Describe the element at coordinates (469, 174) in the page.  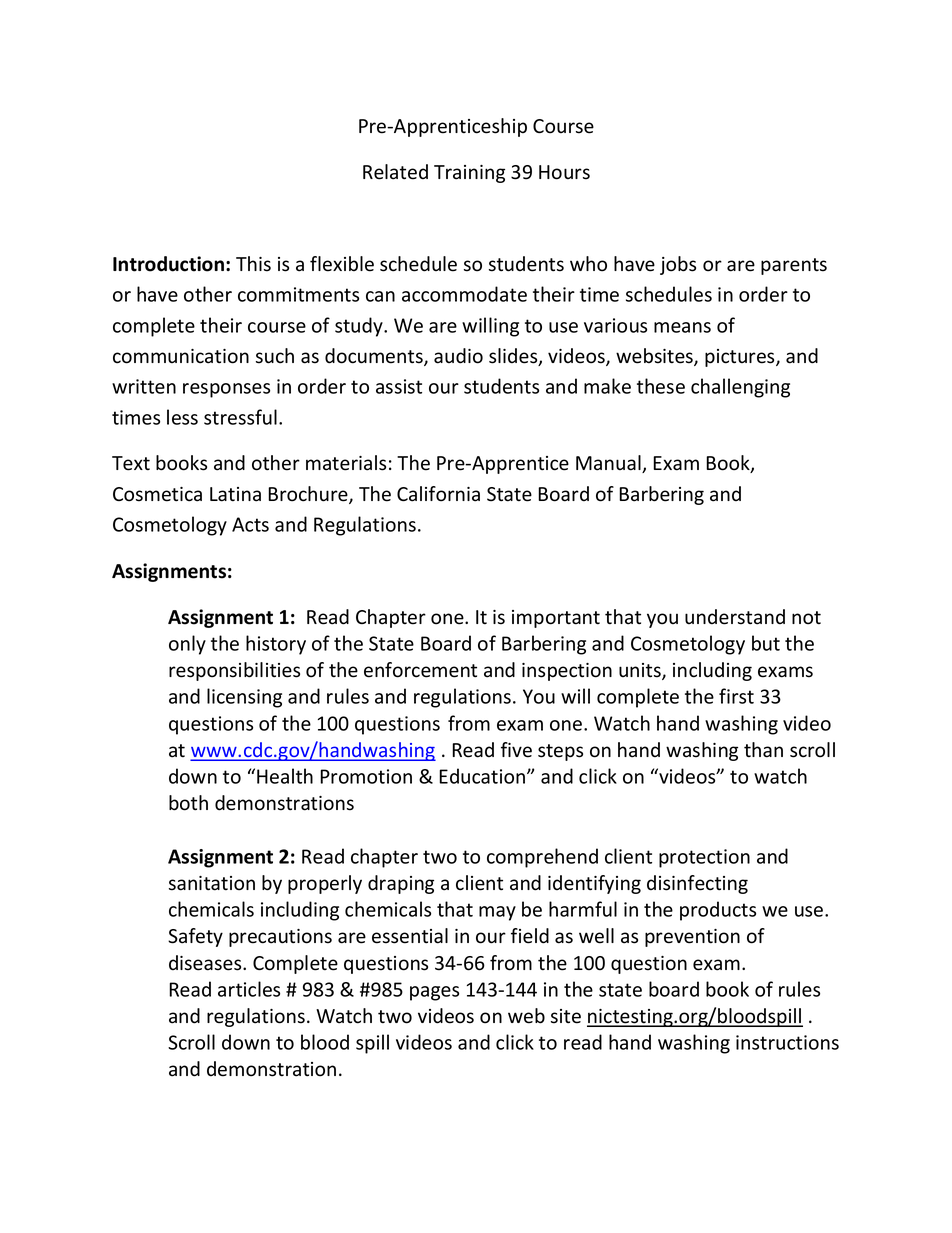
I see `Training` at that location.
